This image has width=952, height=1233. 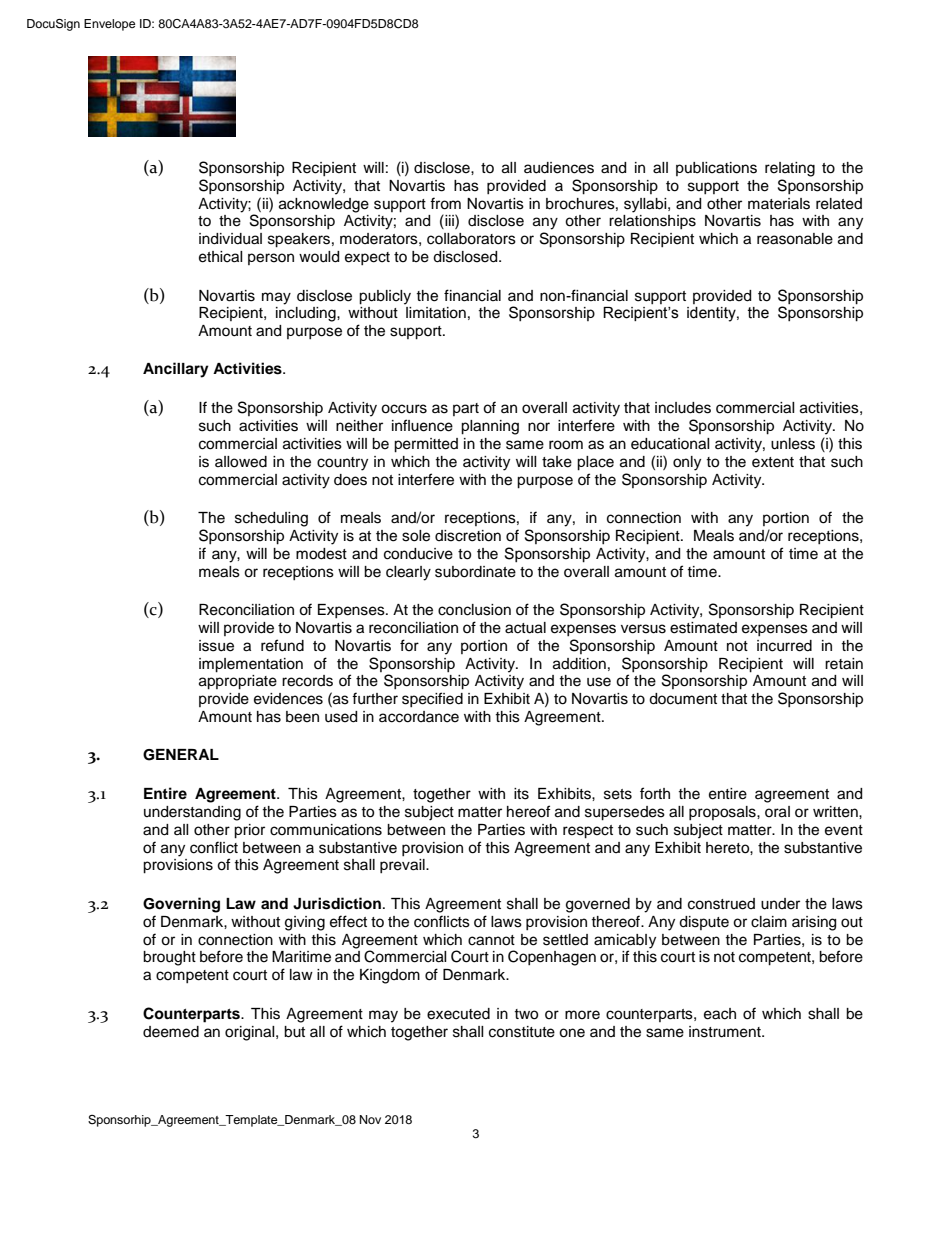 What do you see at coordinates (445, 203) in the image?
I see `from` at bounding box center [445, 203].
